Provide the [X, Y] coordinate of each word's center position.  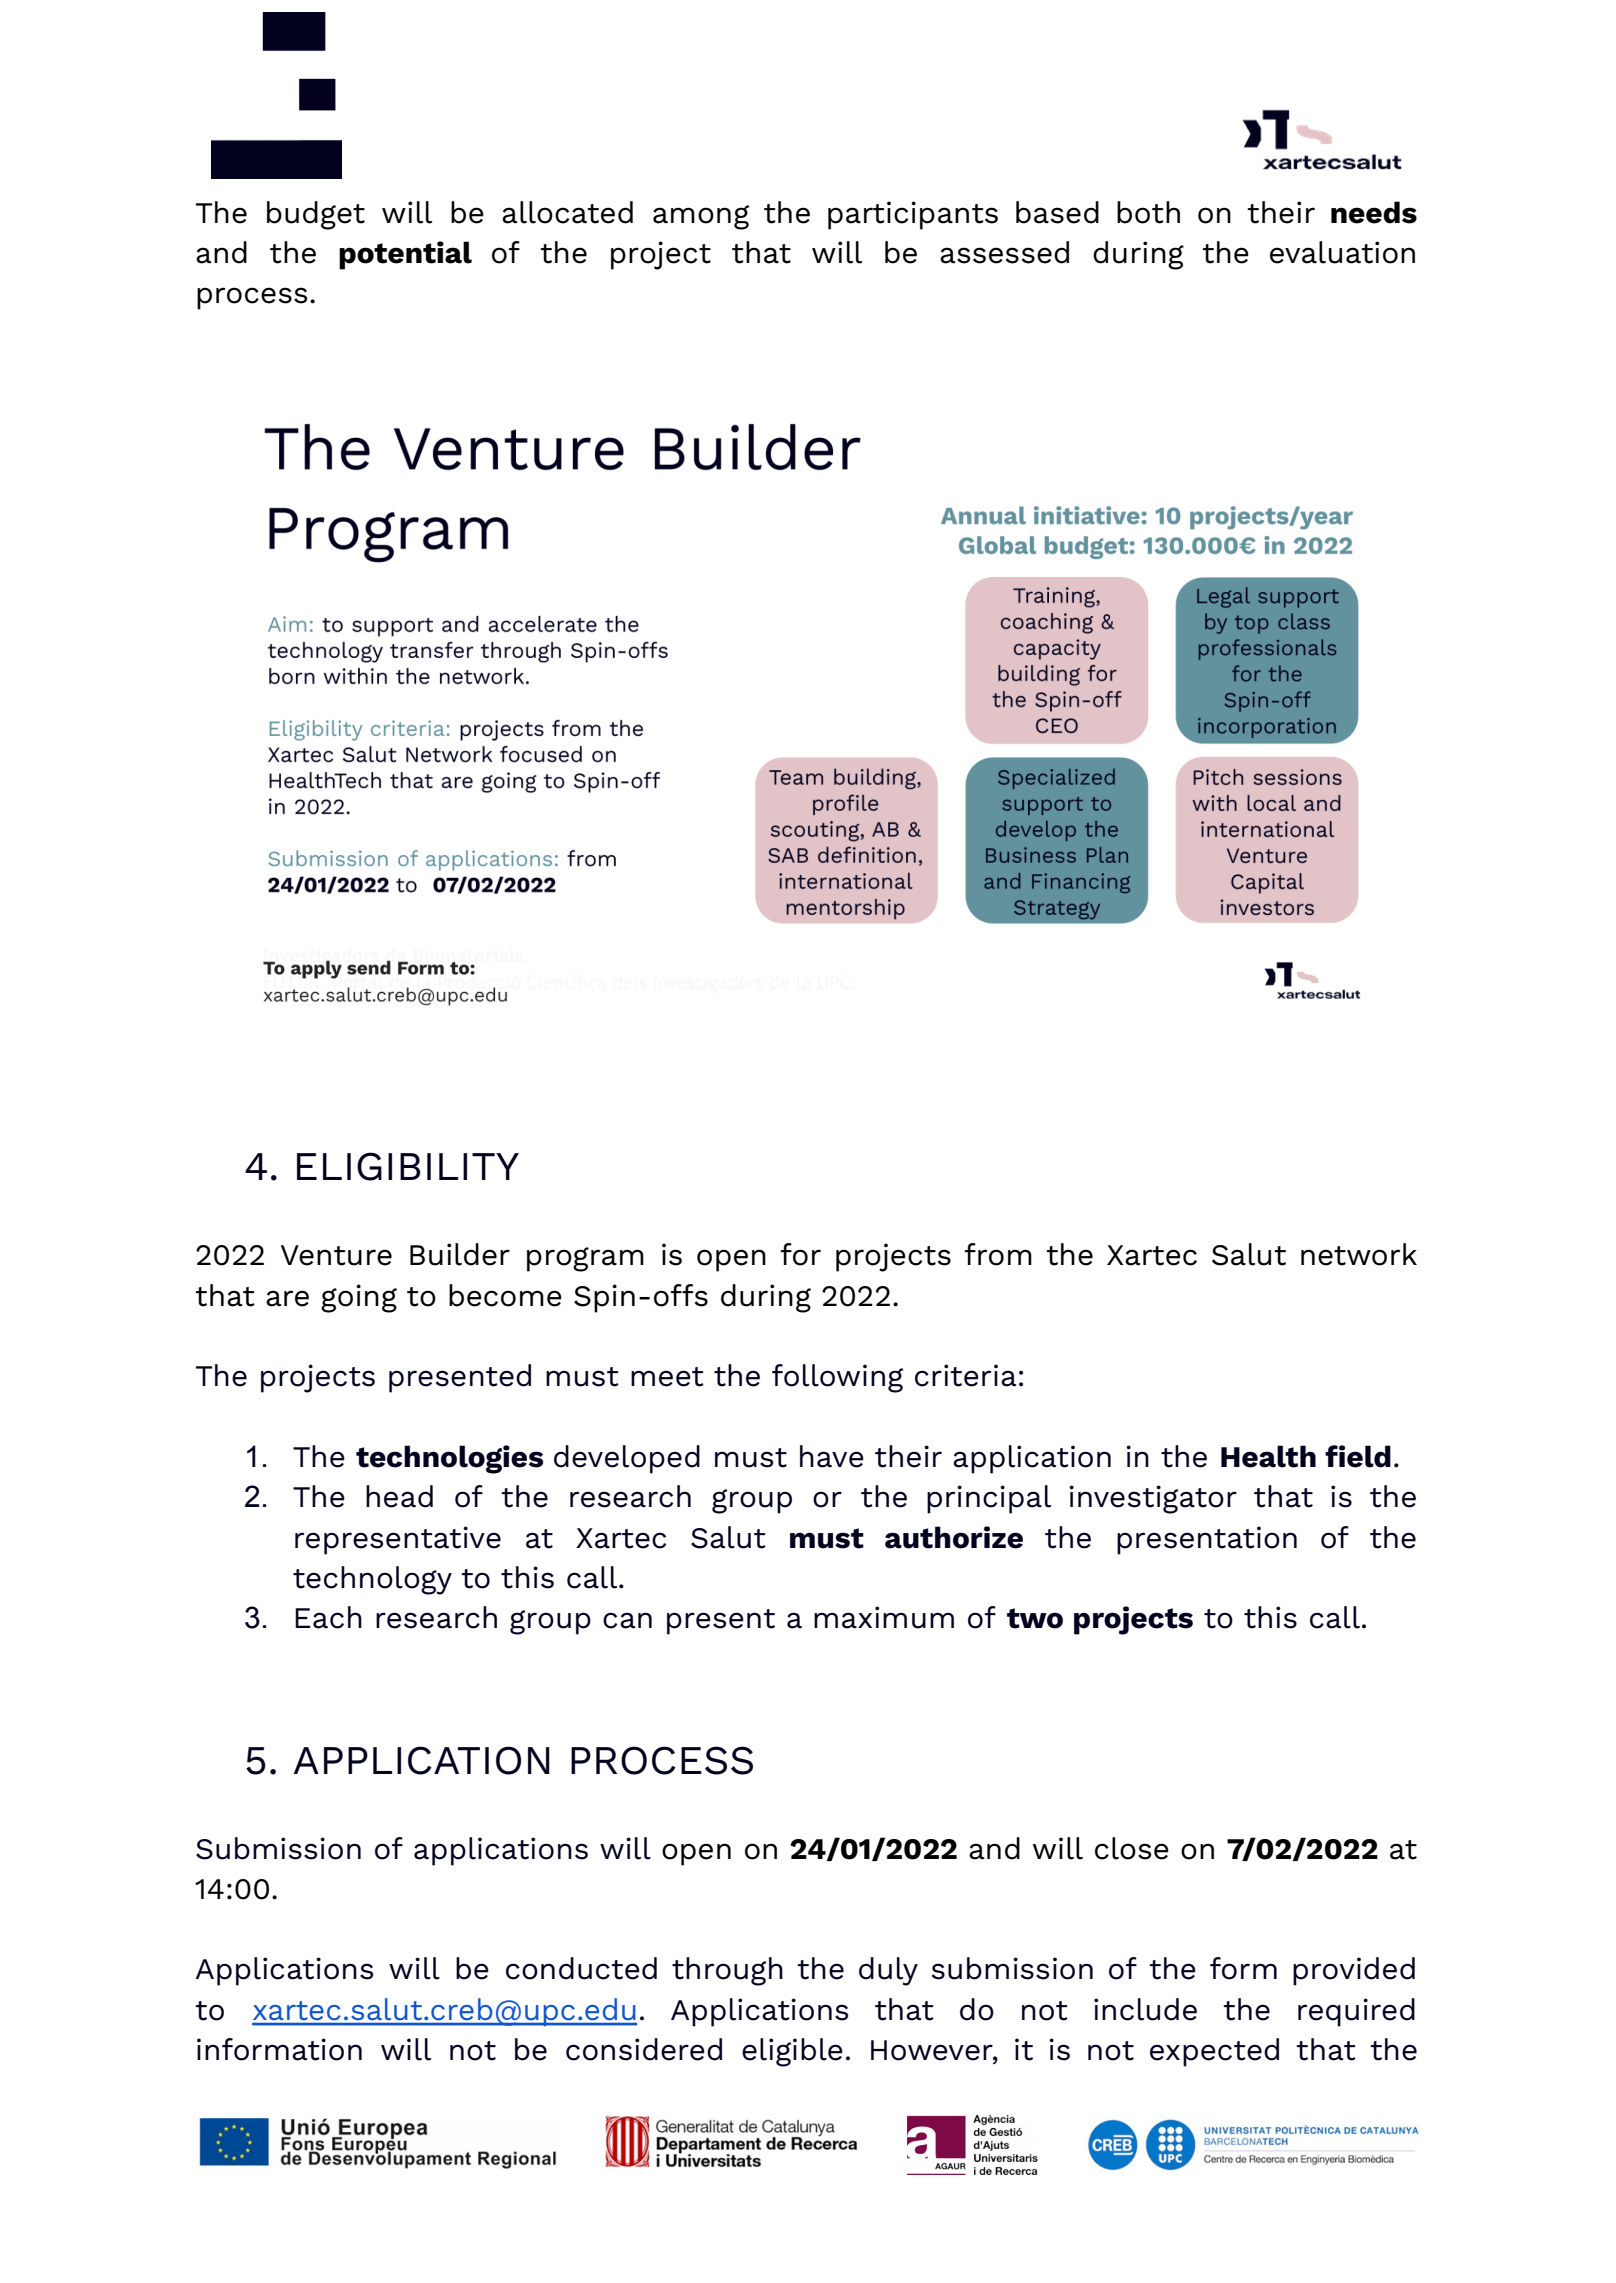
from [998, 1254]
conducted [581, 1968]
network [1359, 1254]
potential [405, 255]
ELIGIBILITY [408, 1166]
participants [913, 215]
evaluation [1342, 252]
